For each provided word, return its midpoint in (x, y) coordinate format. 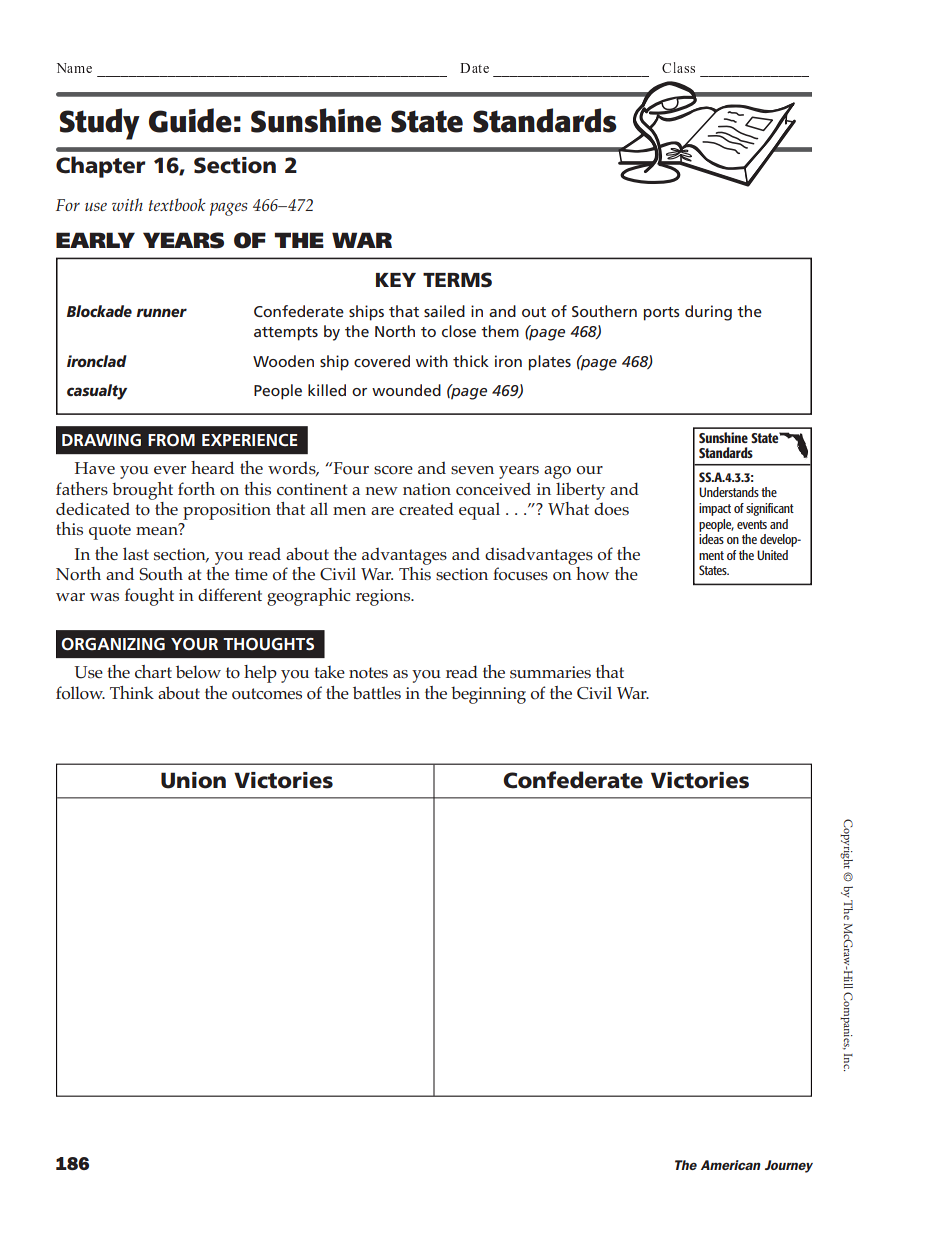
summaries (550, 672)
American (731, 1165)
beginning (488, 695)
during (708, 313)
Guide (190, 120)
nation (427, 489)
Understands (729, 492)
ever (170, 470)
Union (193, 780)
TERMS (457, 280)
